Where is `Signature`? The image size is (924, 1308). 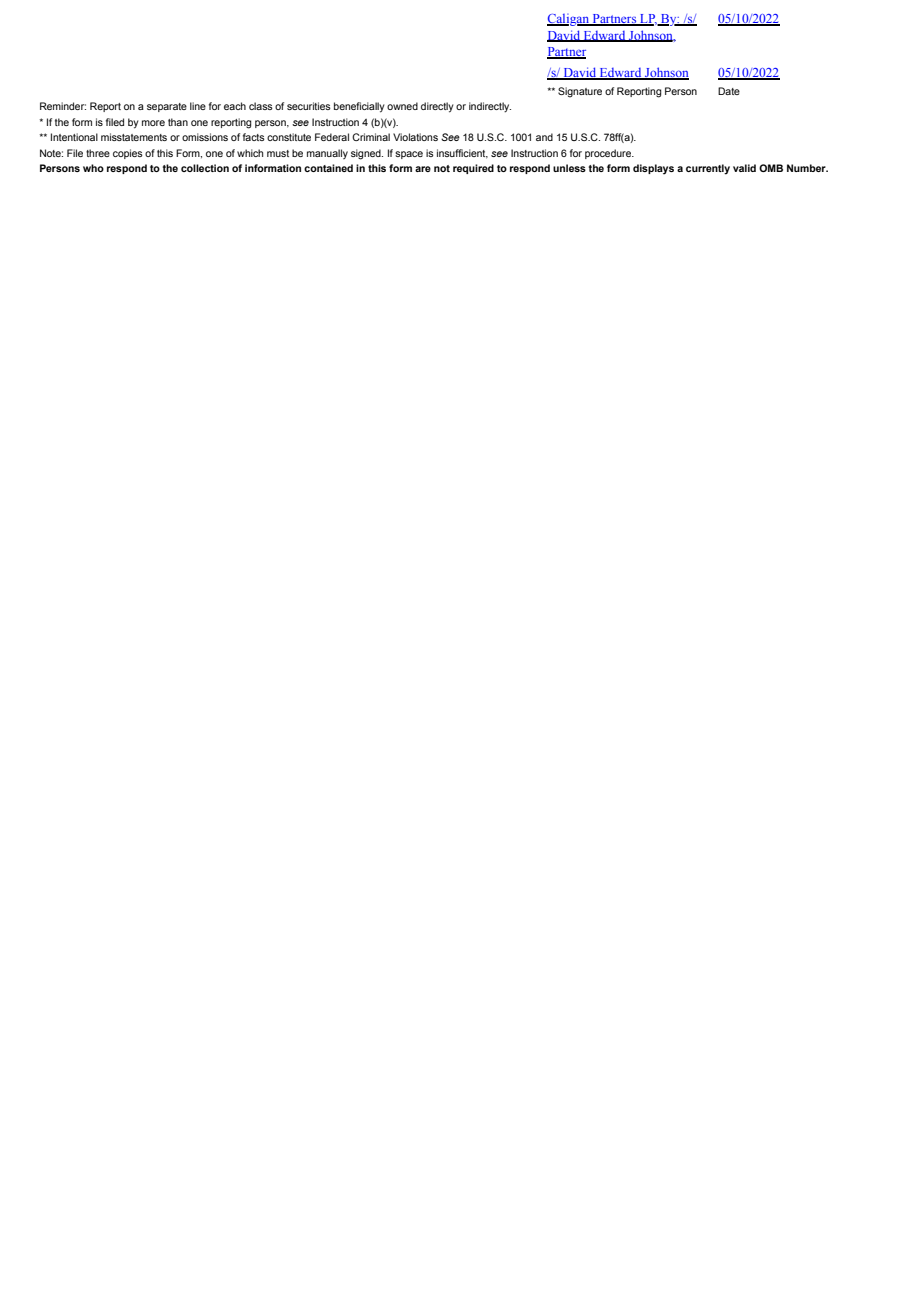
Signature is located at coordinates (580, 92).
